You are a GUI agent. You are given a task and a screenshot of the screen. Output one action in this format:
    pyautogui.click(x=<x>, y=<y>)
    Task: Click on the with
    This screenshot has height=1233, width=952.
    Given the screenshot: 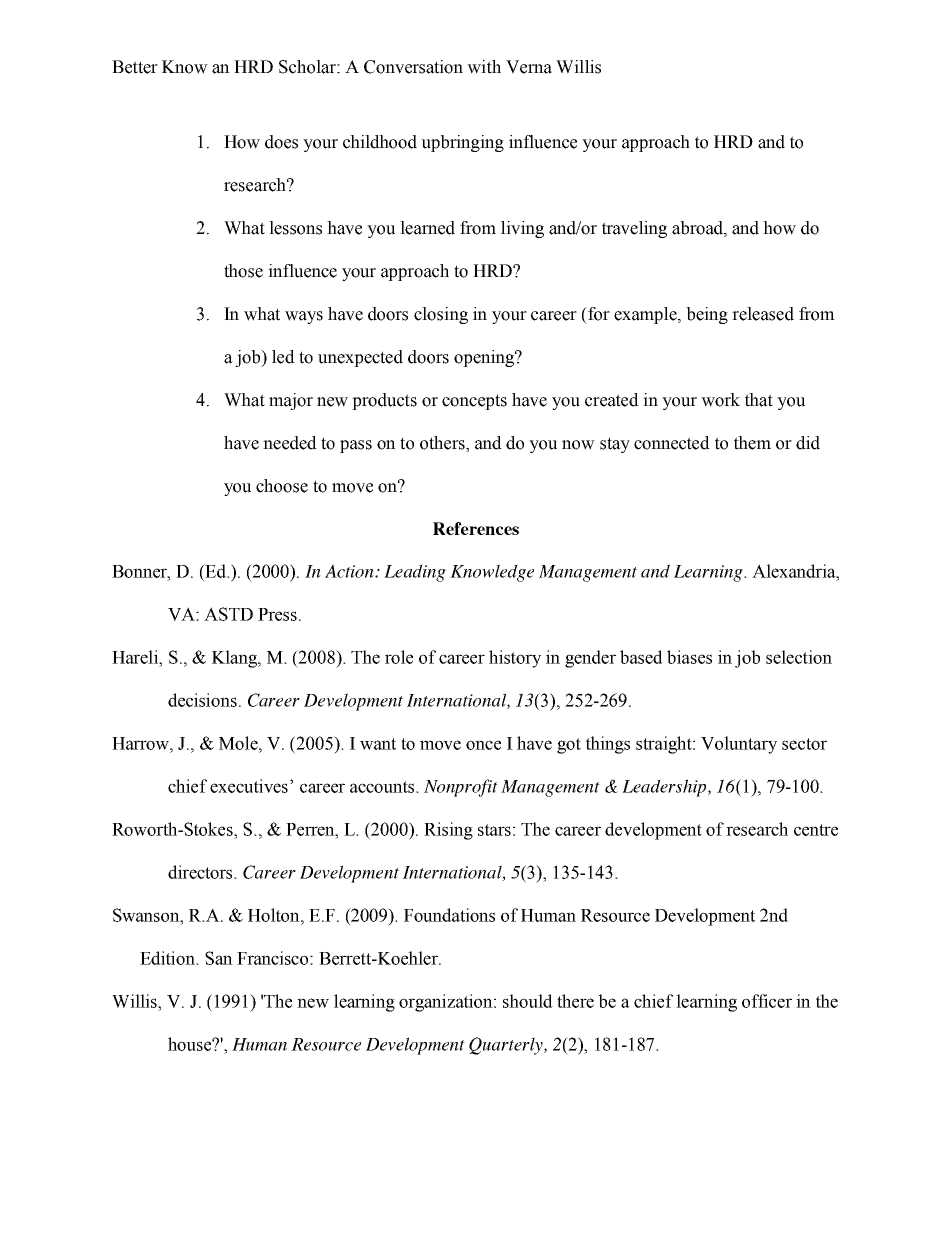 What is the action you would take?
    pyautogui.click(x=484, y=67)
